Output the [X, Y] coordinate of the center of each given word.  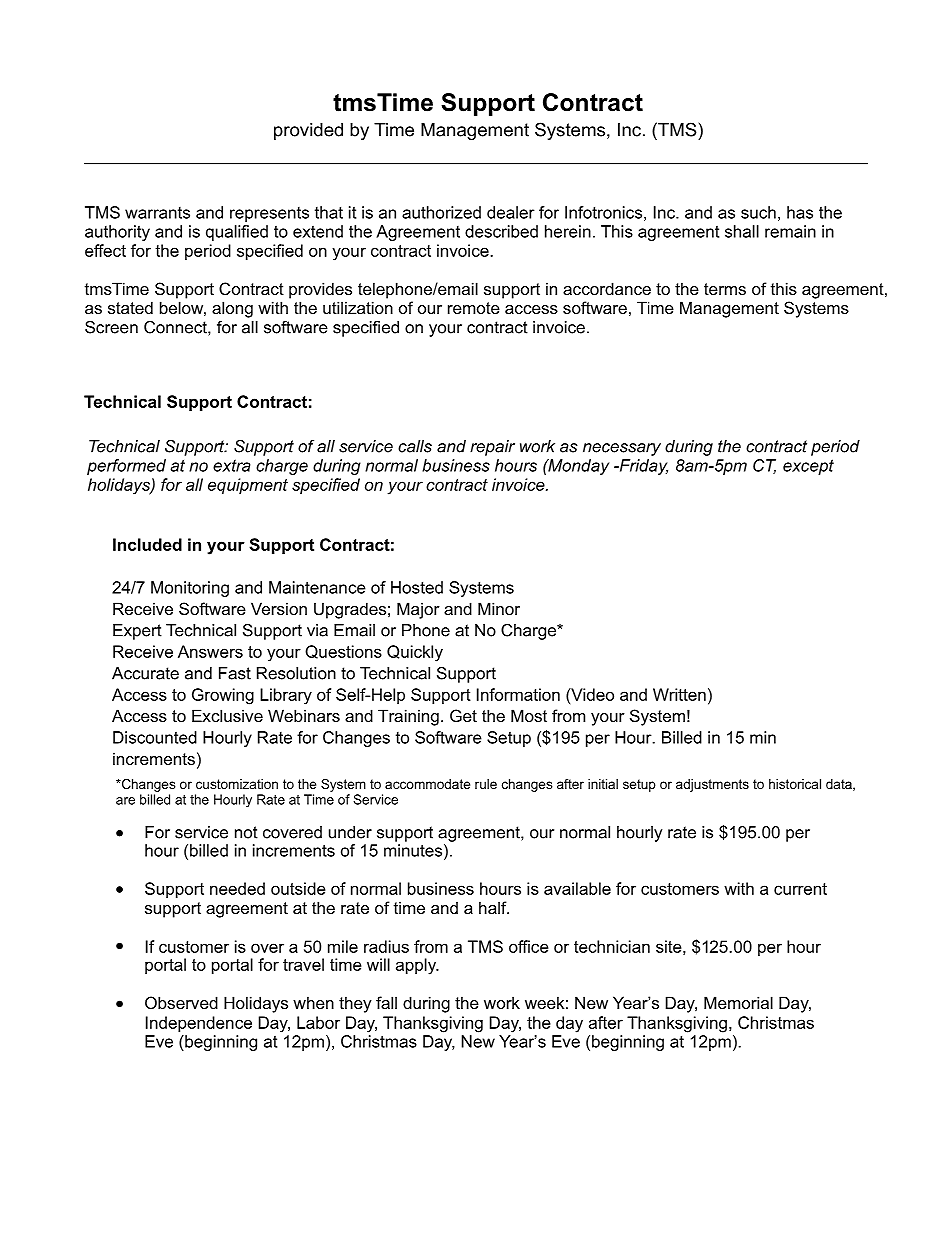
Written [679, 694]
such [758, 212]
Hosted [417, 587]
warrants [157, 213]
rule [486, 784]
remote [474, 308]
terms [725, 289]
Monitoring [190, 589]
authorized [441, 212]
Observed [181, 1002]
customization [237, 784]
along [232, 309]
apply [417, 966]
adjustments [712, 785]
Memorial [738, 1002]
